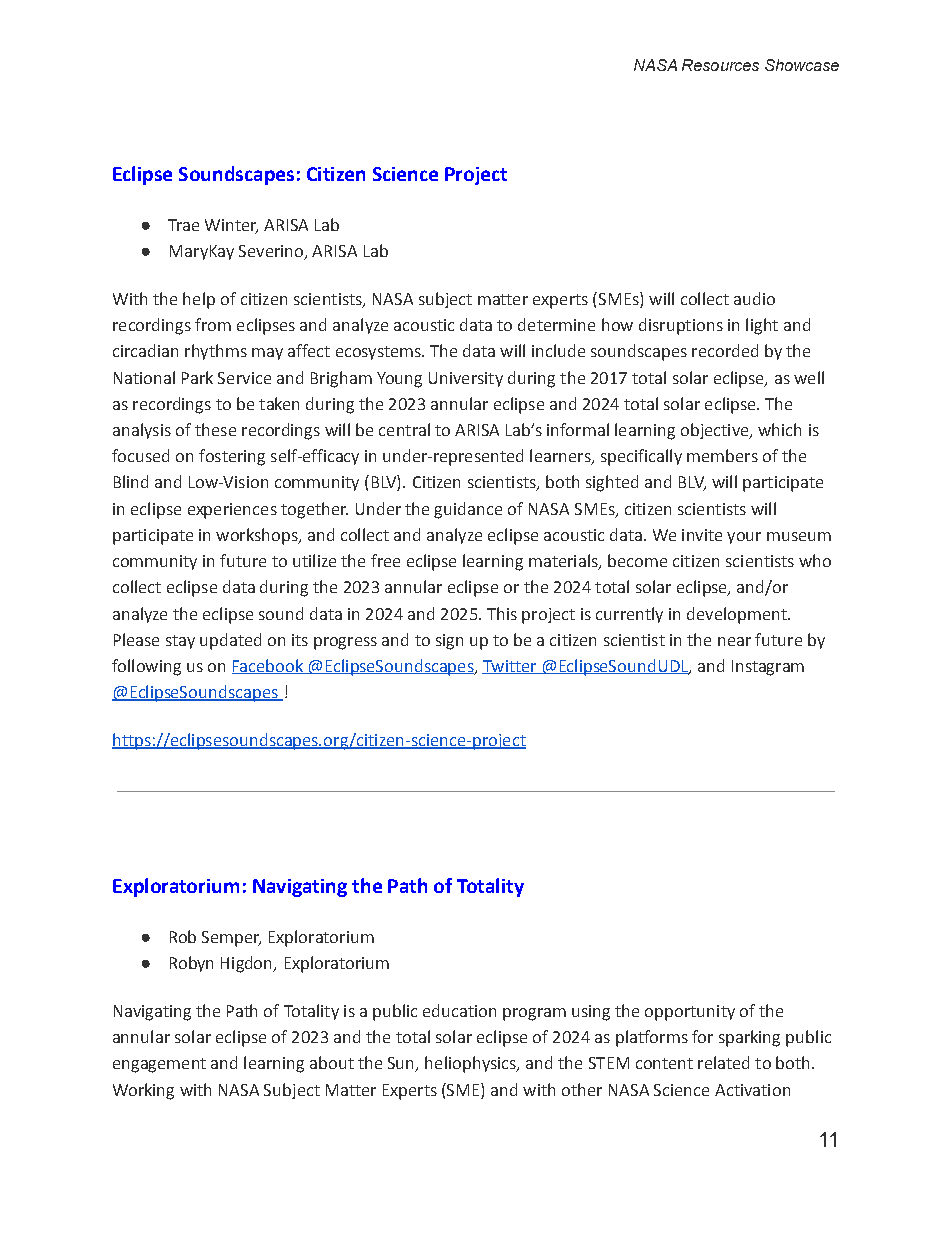 This screenshot has height=1233, width=952. What do you see at coordinates (720, 65) in the screenshot?
I see `Resources` at bounding box center [720, 65].
